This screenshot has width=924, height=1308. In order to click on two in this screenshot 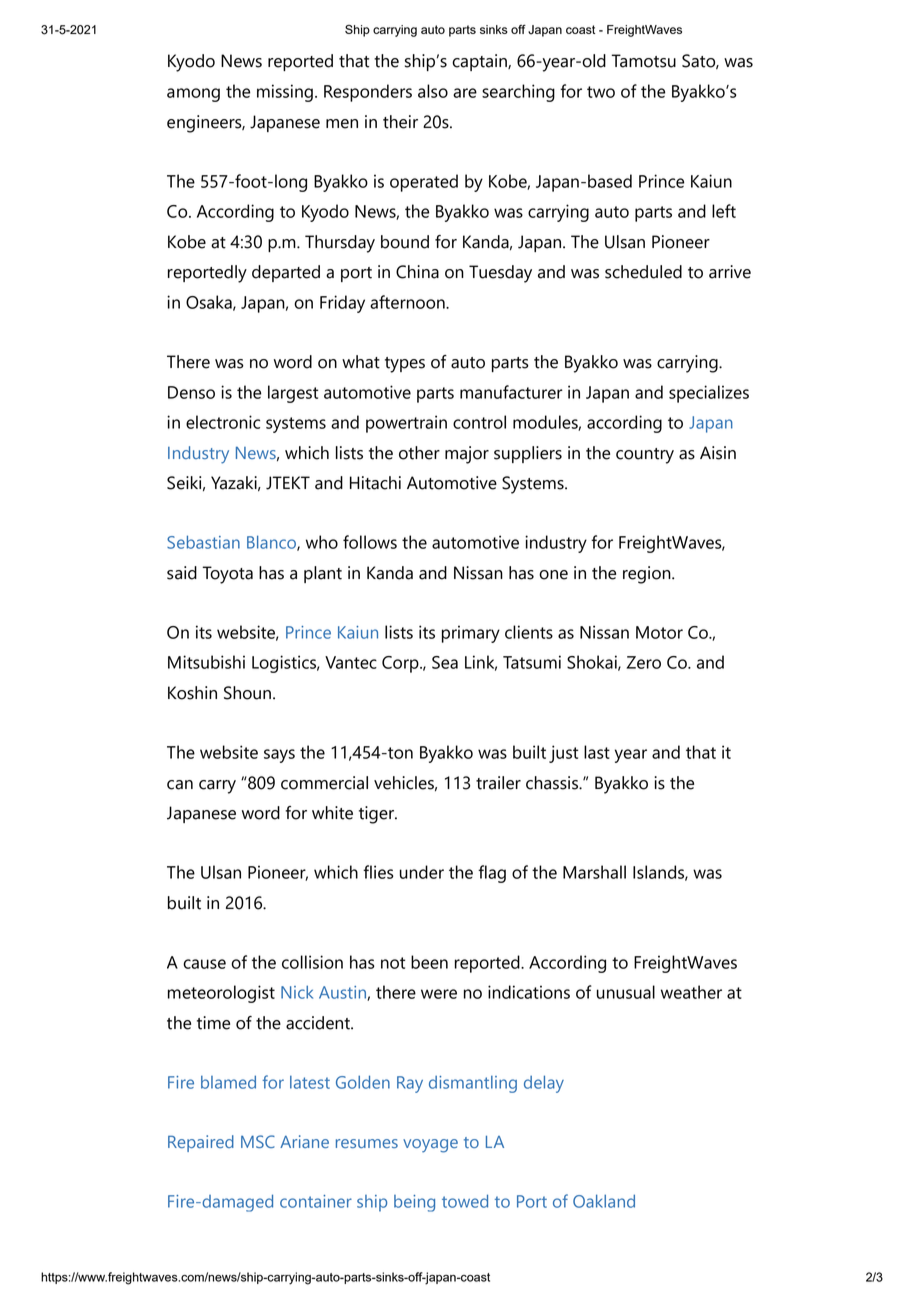, I will do `click(601, 92)`.
